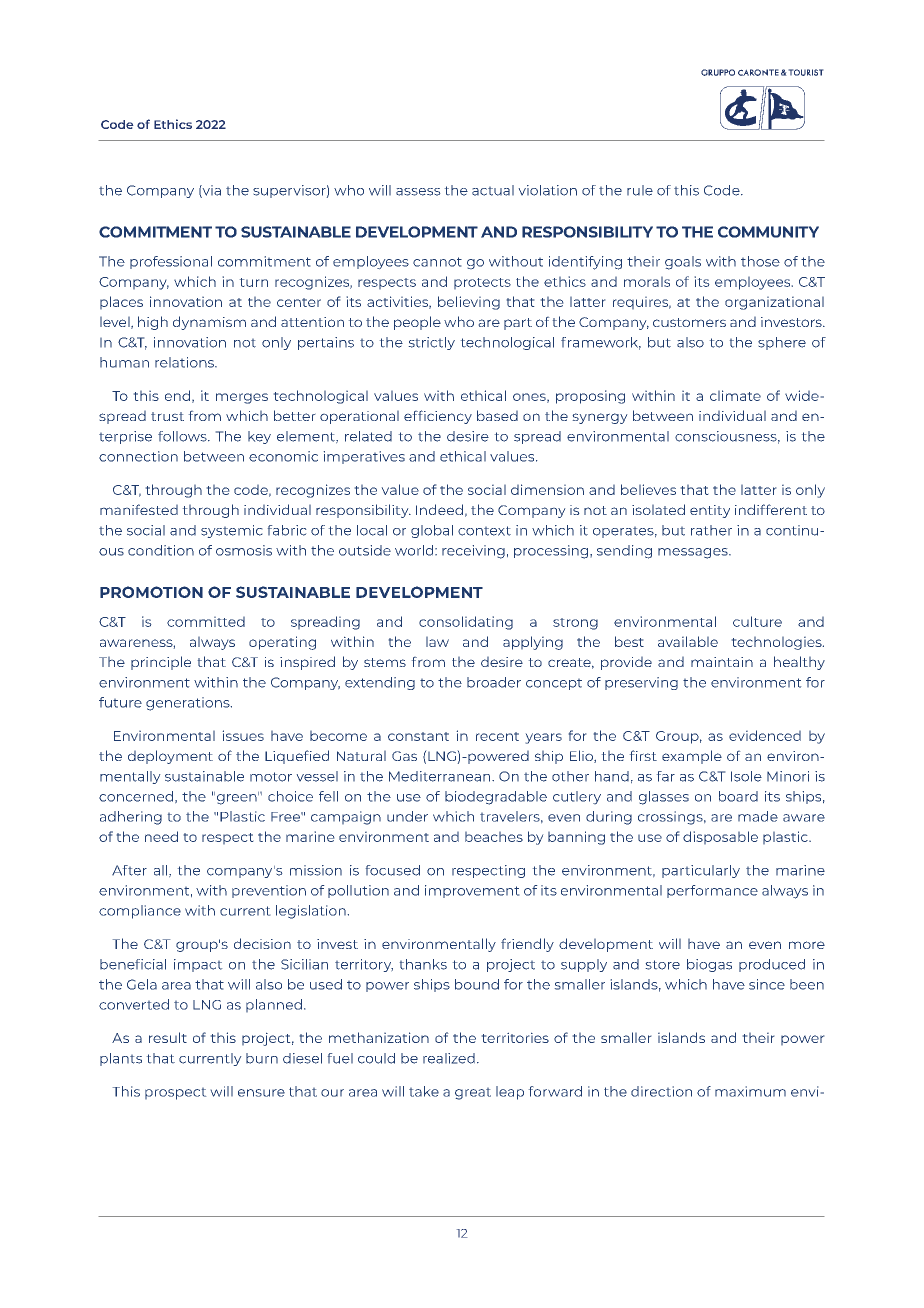 The width and height of the image is (924, 1308). I want to click on COMMUNITY, so click(768, 232).
